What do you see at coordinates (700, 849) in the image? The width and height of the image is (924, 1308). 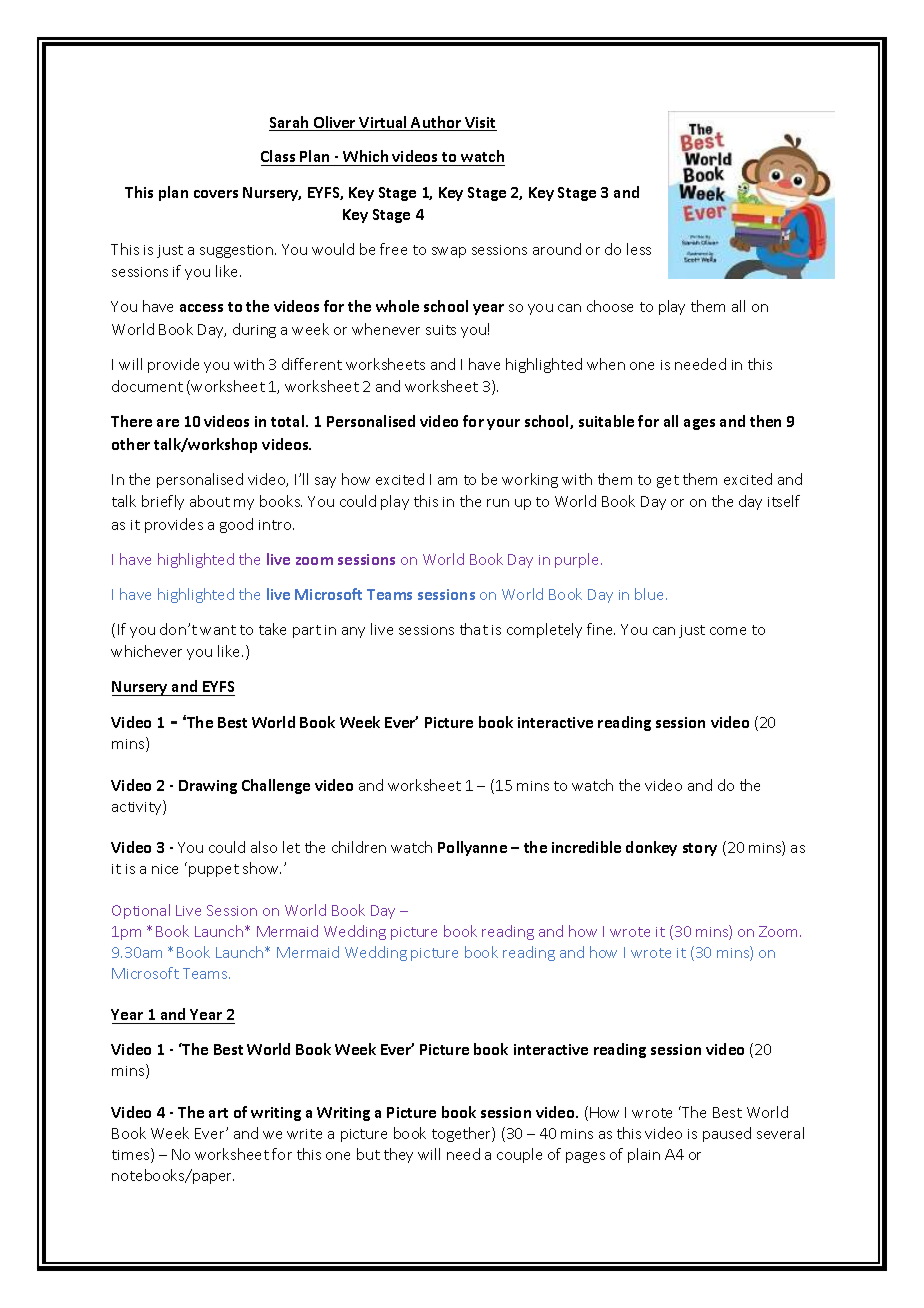 I see `story` at bounding box center [700, 849].
